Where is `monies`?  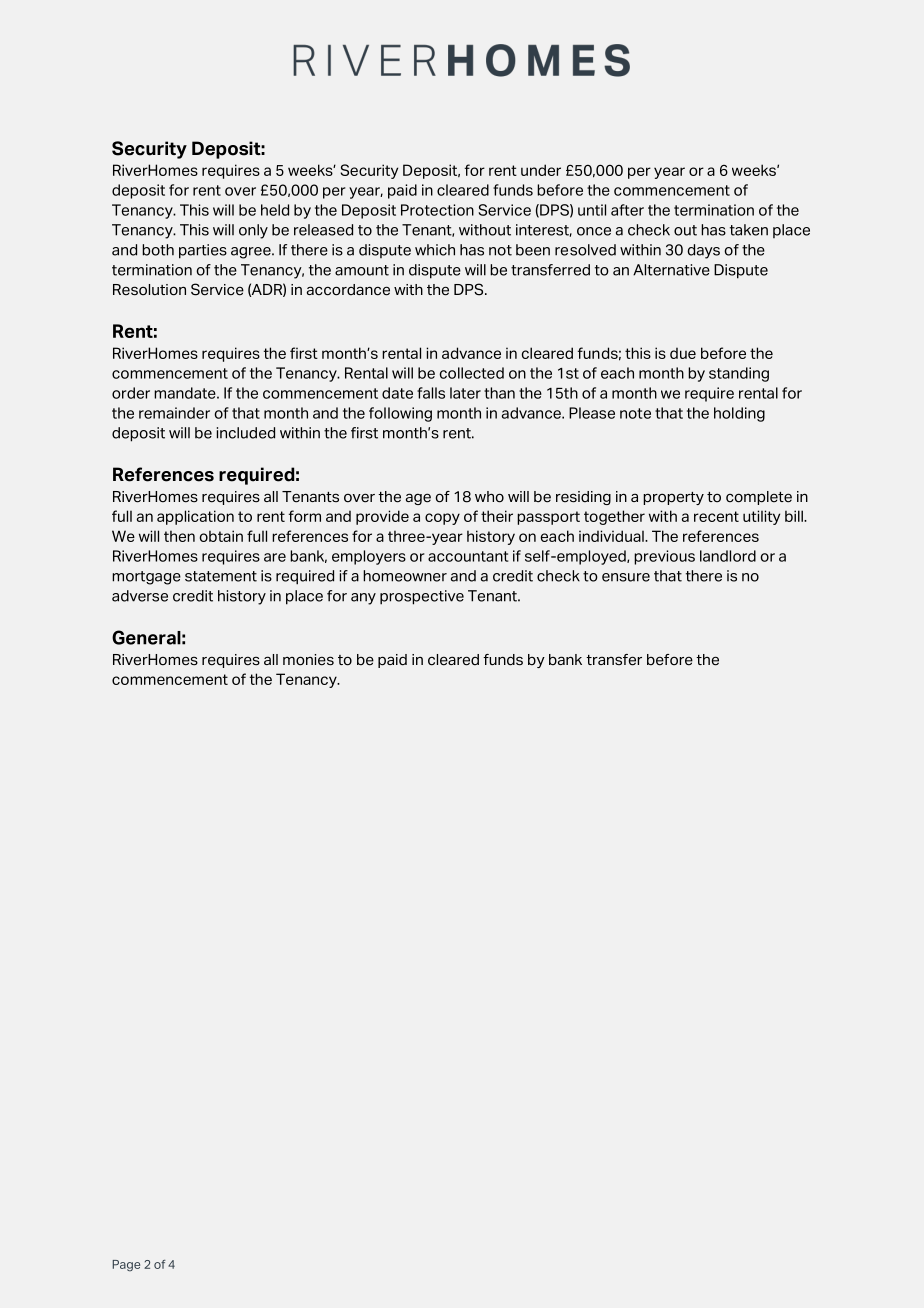
monies is located at coordinates (308, 660).
